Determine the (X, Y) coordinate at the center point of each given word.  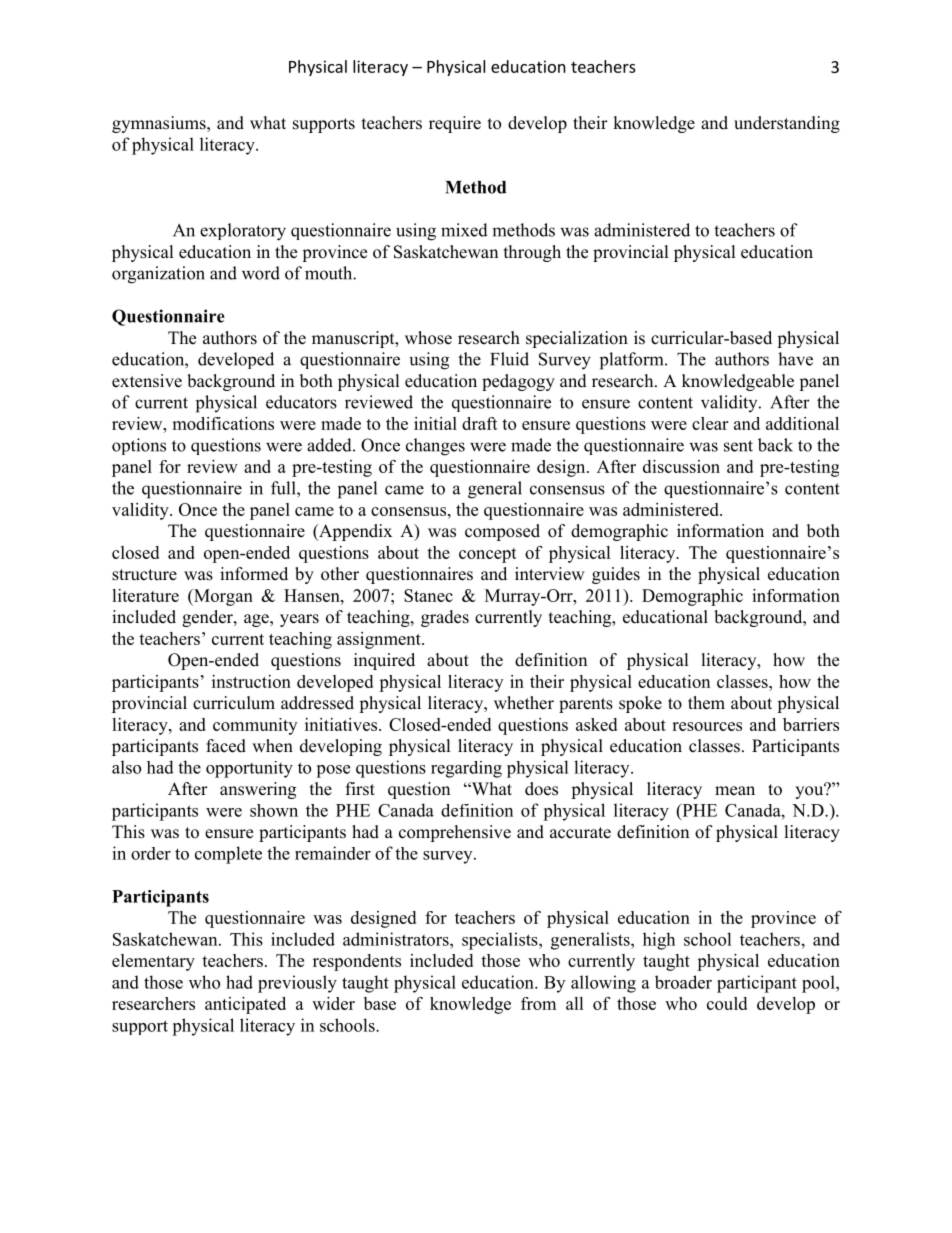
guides (616, 575)
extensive (147, 381)
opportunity (249, 769)
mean (735, 791)
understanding (787, 124)
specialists (501, 941)
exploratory (243, 232)
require (455, 124)
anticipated (245, 1005)
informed (254, 574)
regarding (466, 769)
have (795, 359)
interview (550, 574)
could (727, 1003)
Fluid (509, 359)
